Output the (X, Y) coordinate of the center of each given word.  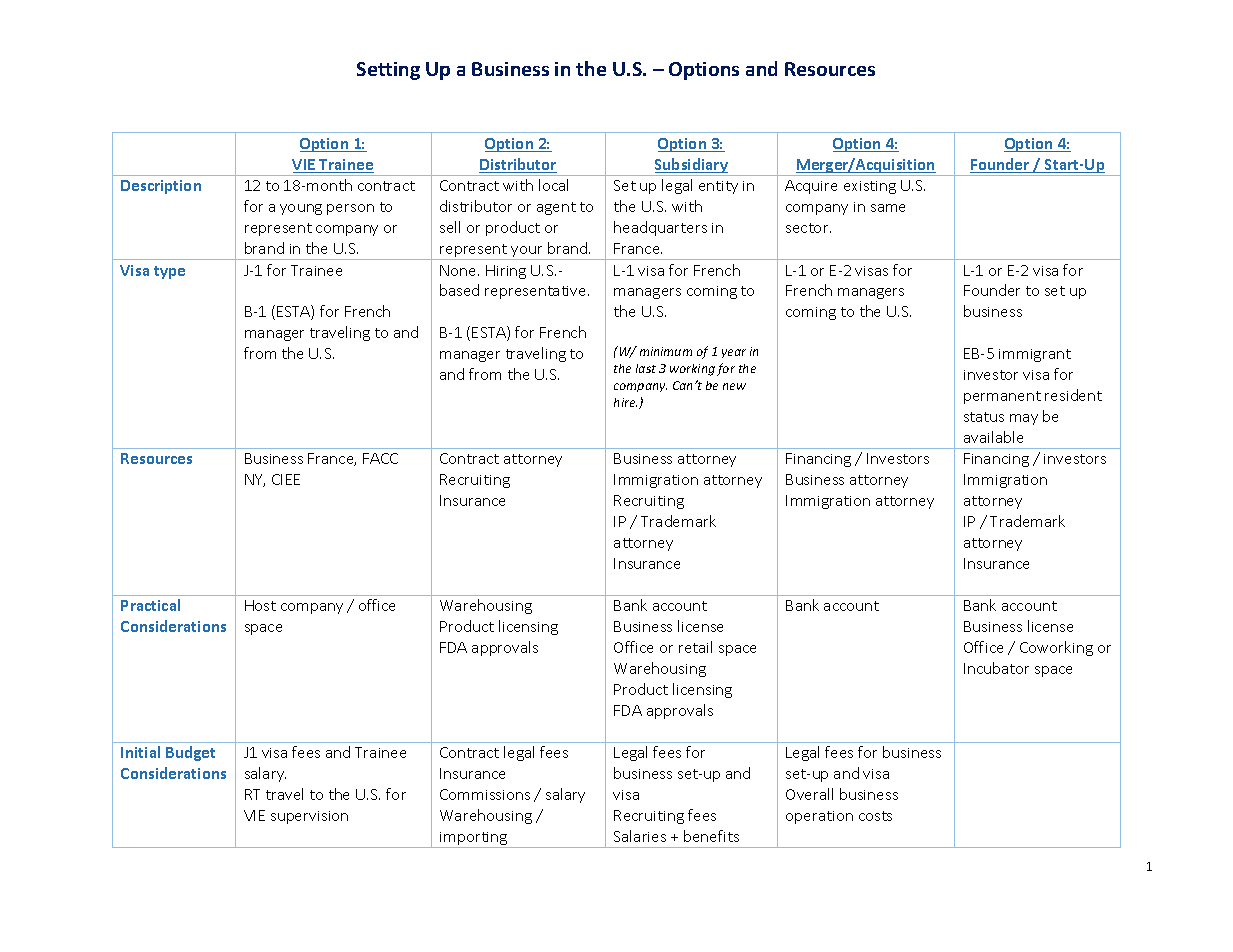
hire (625, 402)
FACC (380, 458)
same (888, 208)
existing (870, 187)
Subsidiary (691, 167)
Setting (388, 71)
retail (695, 647)
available (993, 437)
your (527, 253)
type (169, 272)
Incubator (996, 668)
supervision (309, 817)
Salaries (640, 836)
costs (875, 816)
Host (260, 605)
